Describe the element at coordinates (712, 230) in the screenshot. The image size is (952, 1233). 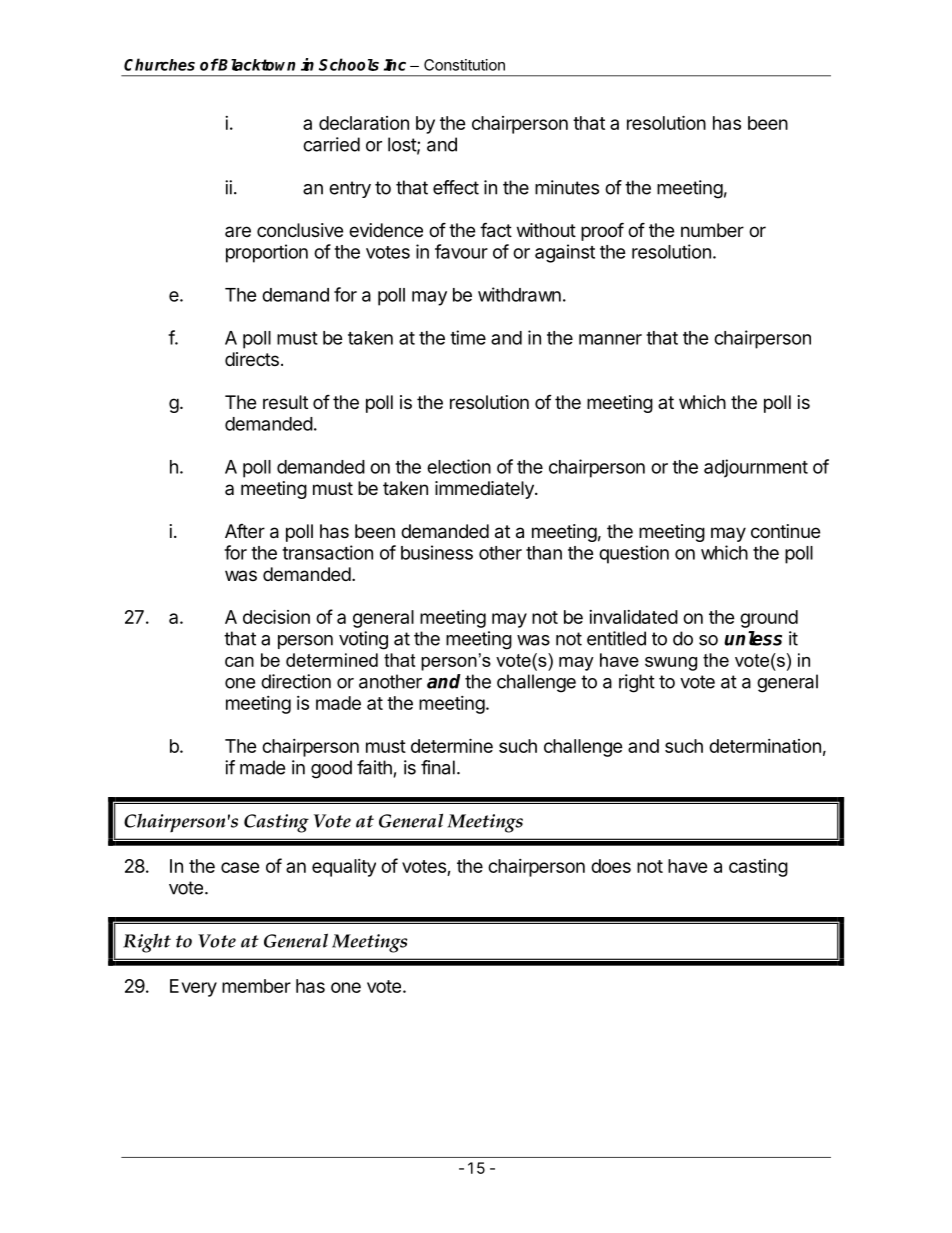
I see `number` at that location.
